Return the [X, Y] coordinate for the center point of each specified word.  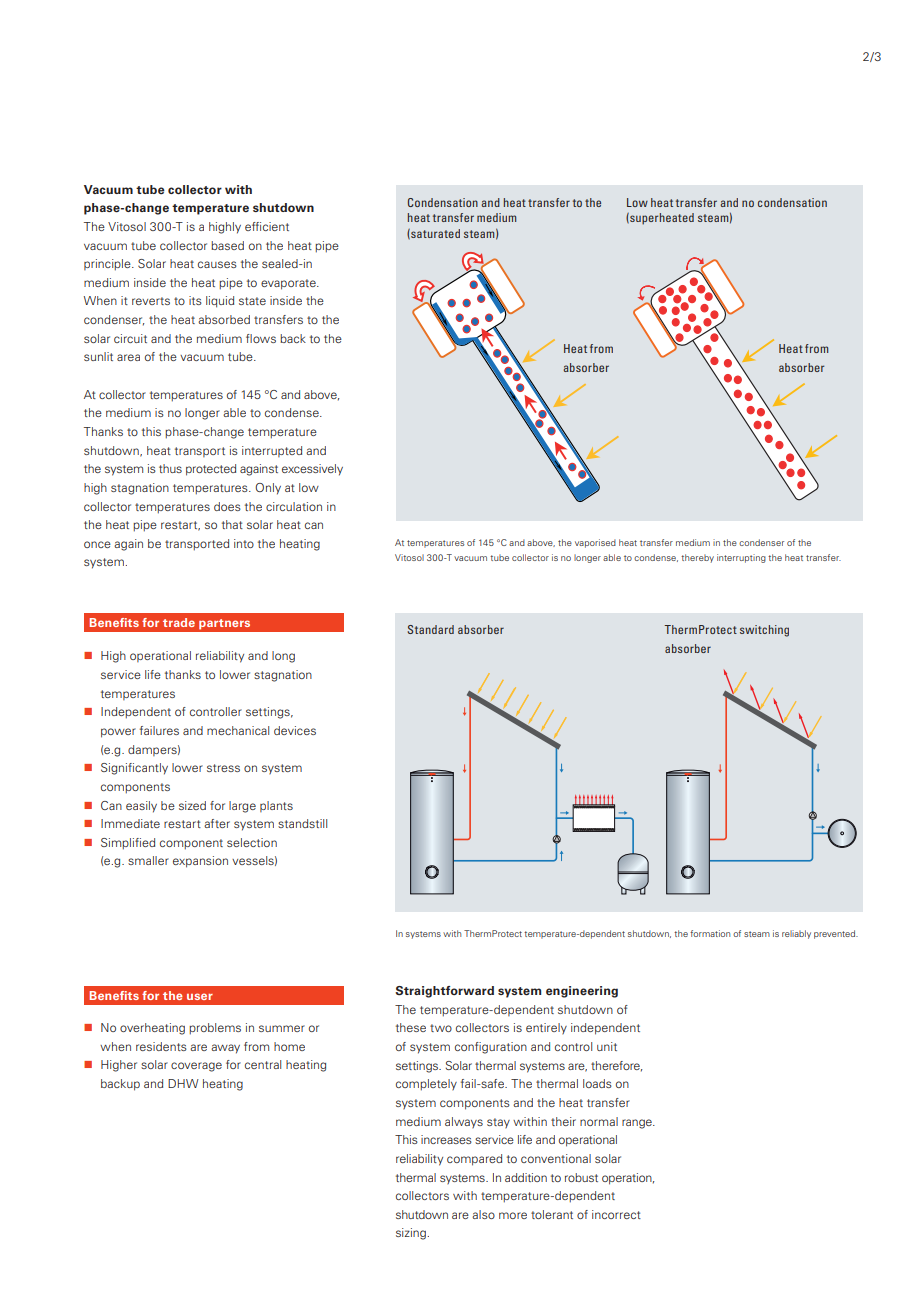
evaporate [289, 284]
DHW [183, 1083]
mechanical [238, 730]
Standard [431, 629]
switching [764, 631]
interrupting [741, 558]
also [483, 1214]
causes [217, 264]
